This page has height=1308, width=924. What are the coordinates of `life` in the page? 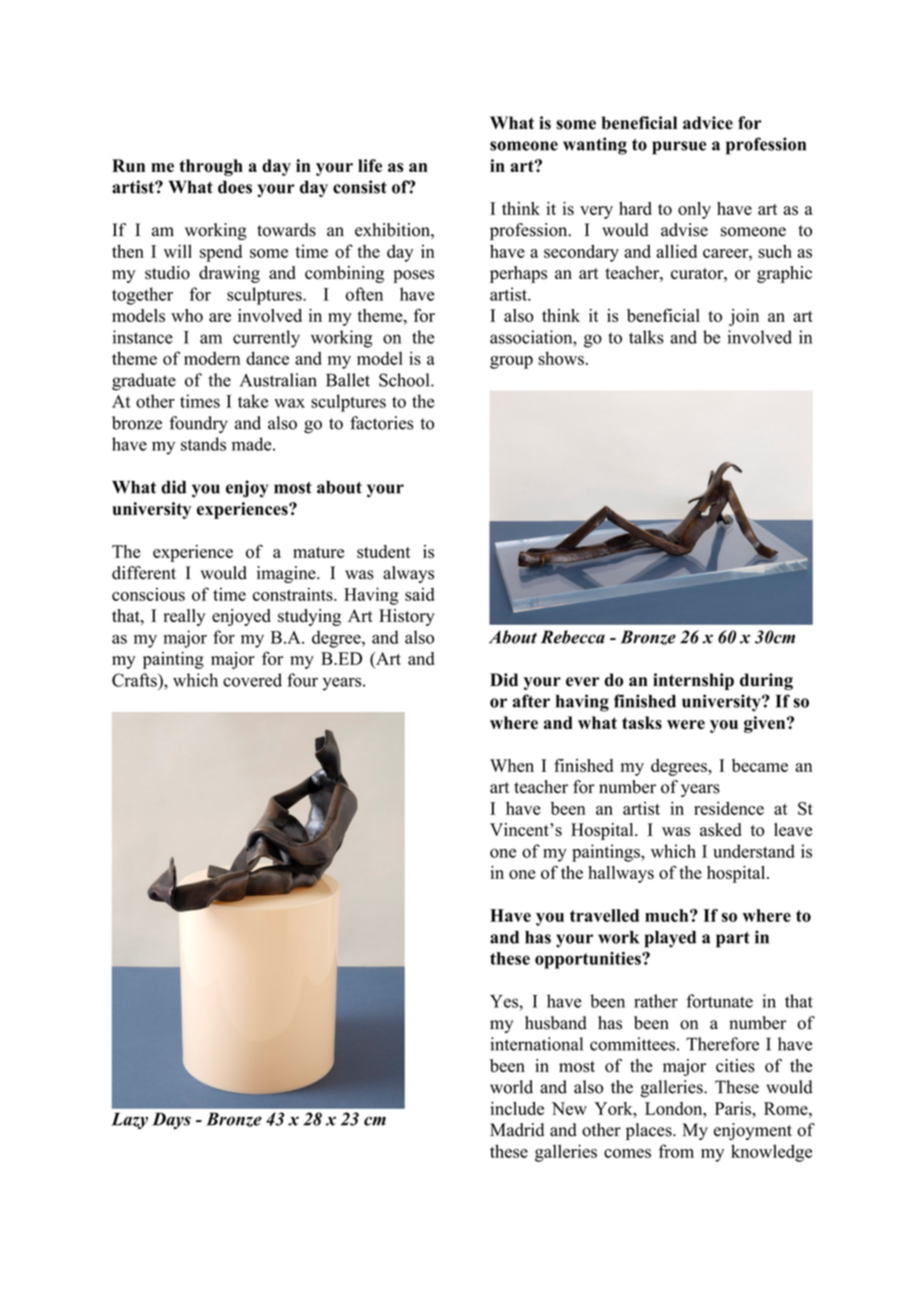 It's located at (370, 165).
